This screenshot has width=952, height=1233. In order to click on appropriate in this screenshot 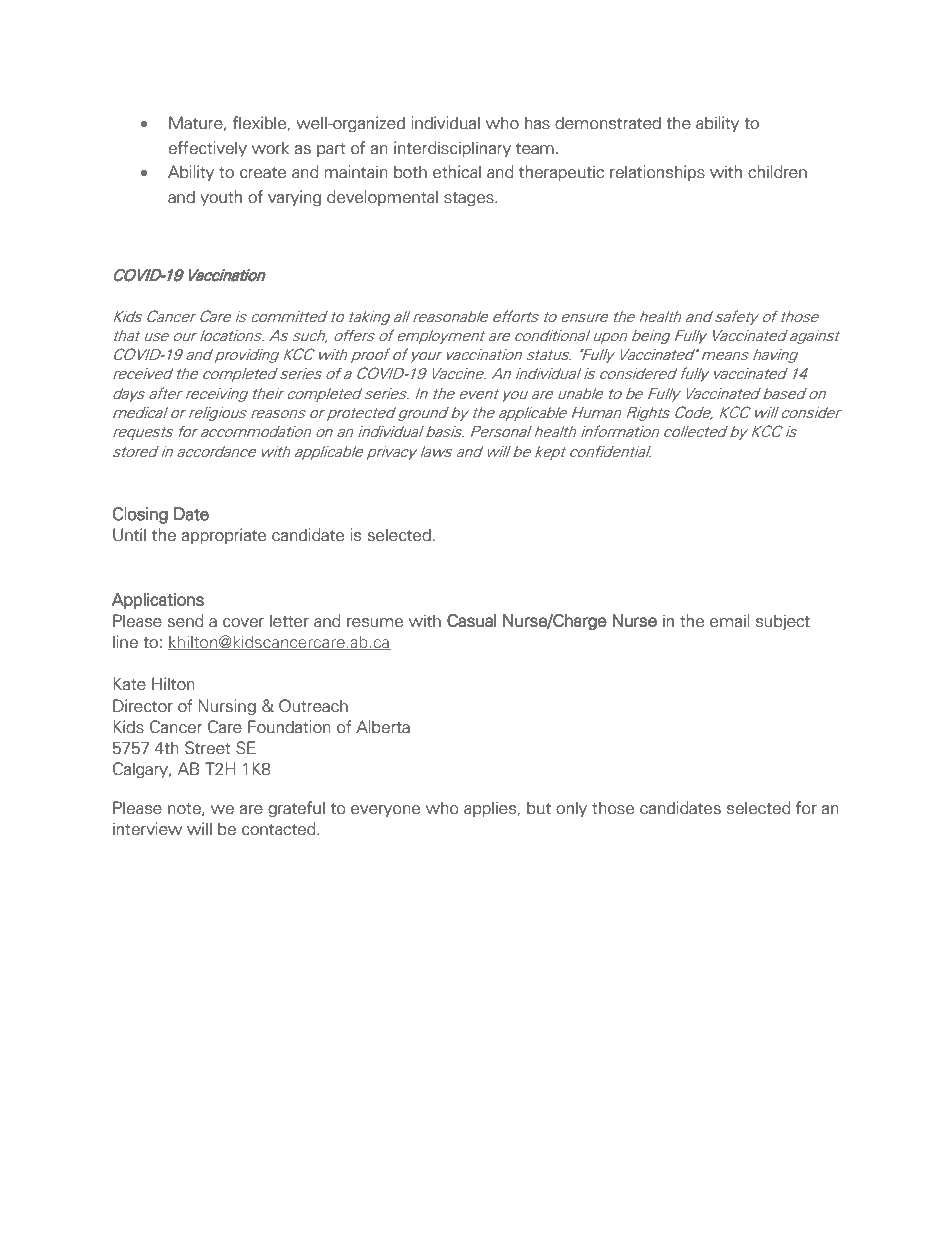, I will do `click(224, 536)`.
